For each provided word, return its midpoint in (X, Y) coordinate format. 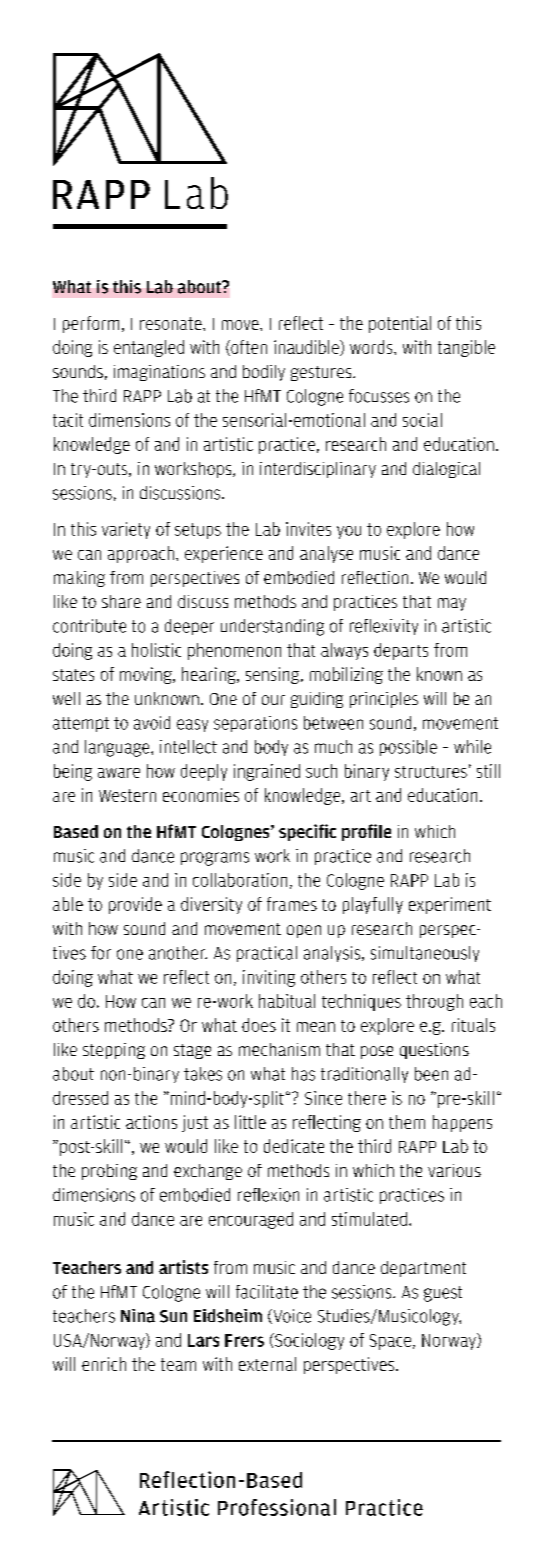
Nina (138, 1316)
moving (147, 675)
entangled (149, 348)
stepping (114, 1051)
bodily (264, 373)
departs (401, 651)
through (434, 1002)
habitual (287, 1001)
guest (443, 1294)
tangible (466, 348)
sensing (274, 675)
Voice (291, 1316)
